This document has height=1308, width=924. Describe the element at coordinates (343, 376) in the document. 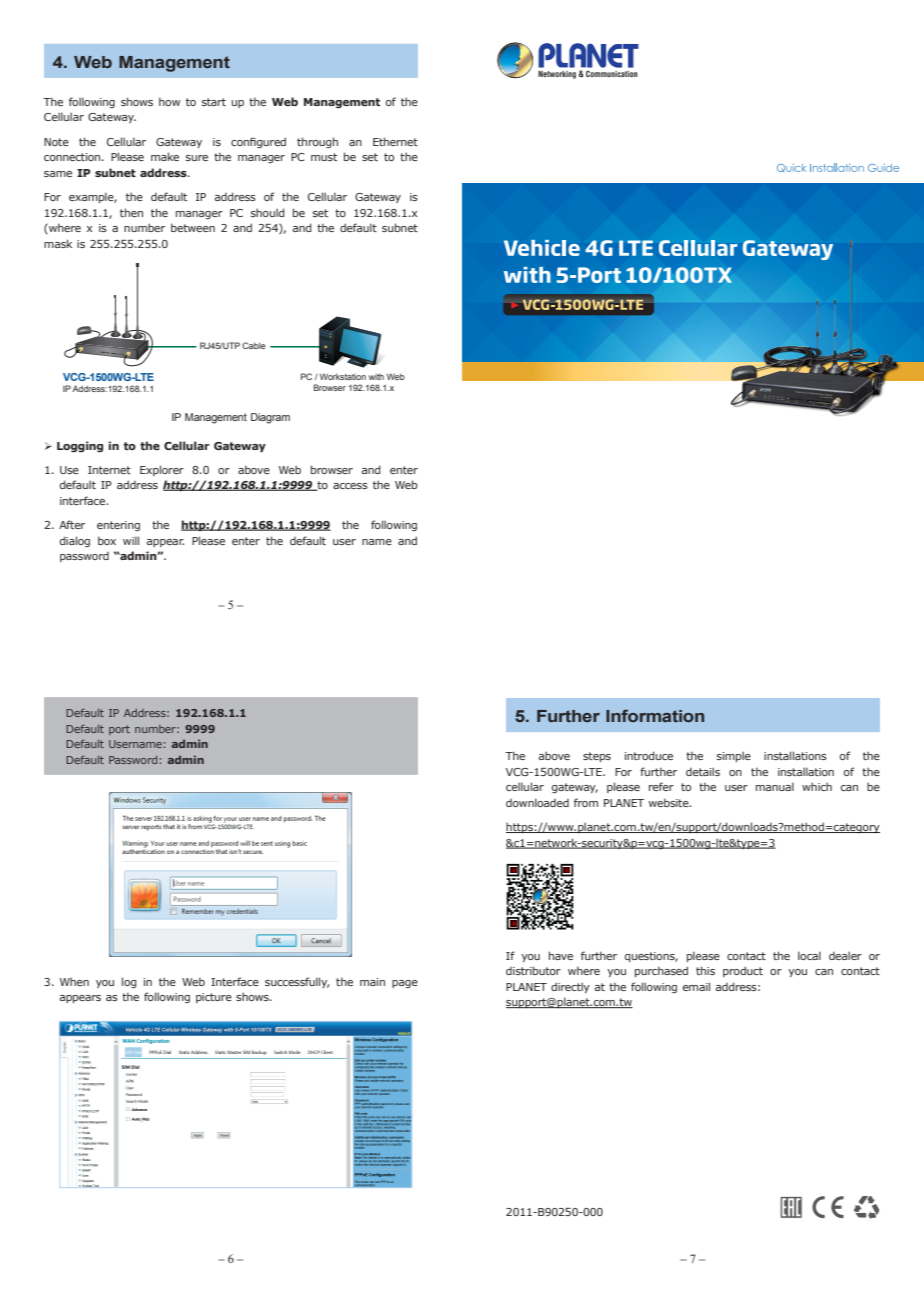

I see `Workstation` at that location.
